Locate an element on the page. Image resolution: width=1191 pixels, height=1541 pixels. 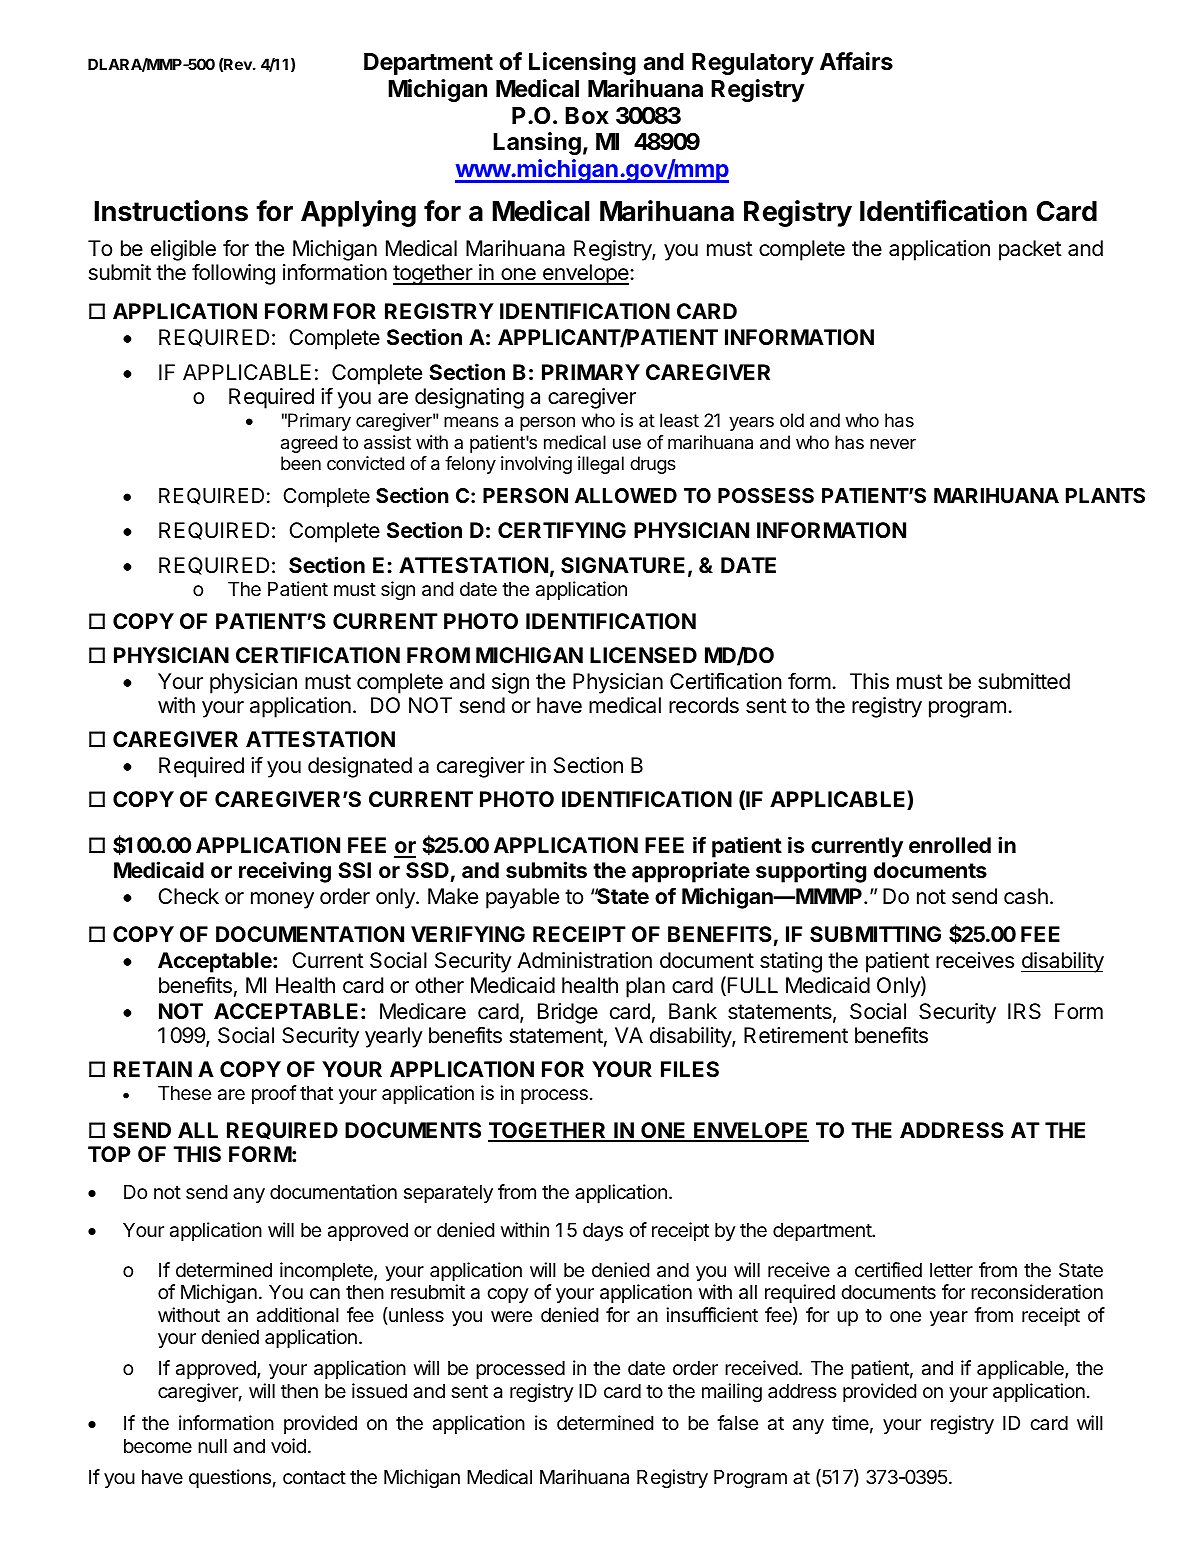
CERTIFYING is located at coordinates (562, 530).
